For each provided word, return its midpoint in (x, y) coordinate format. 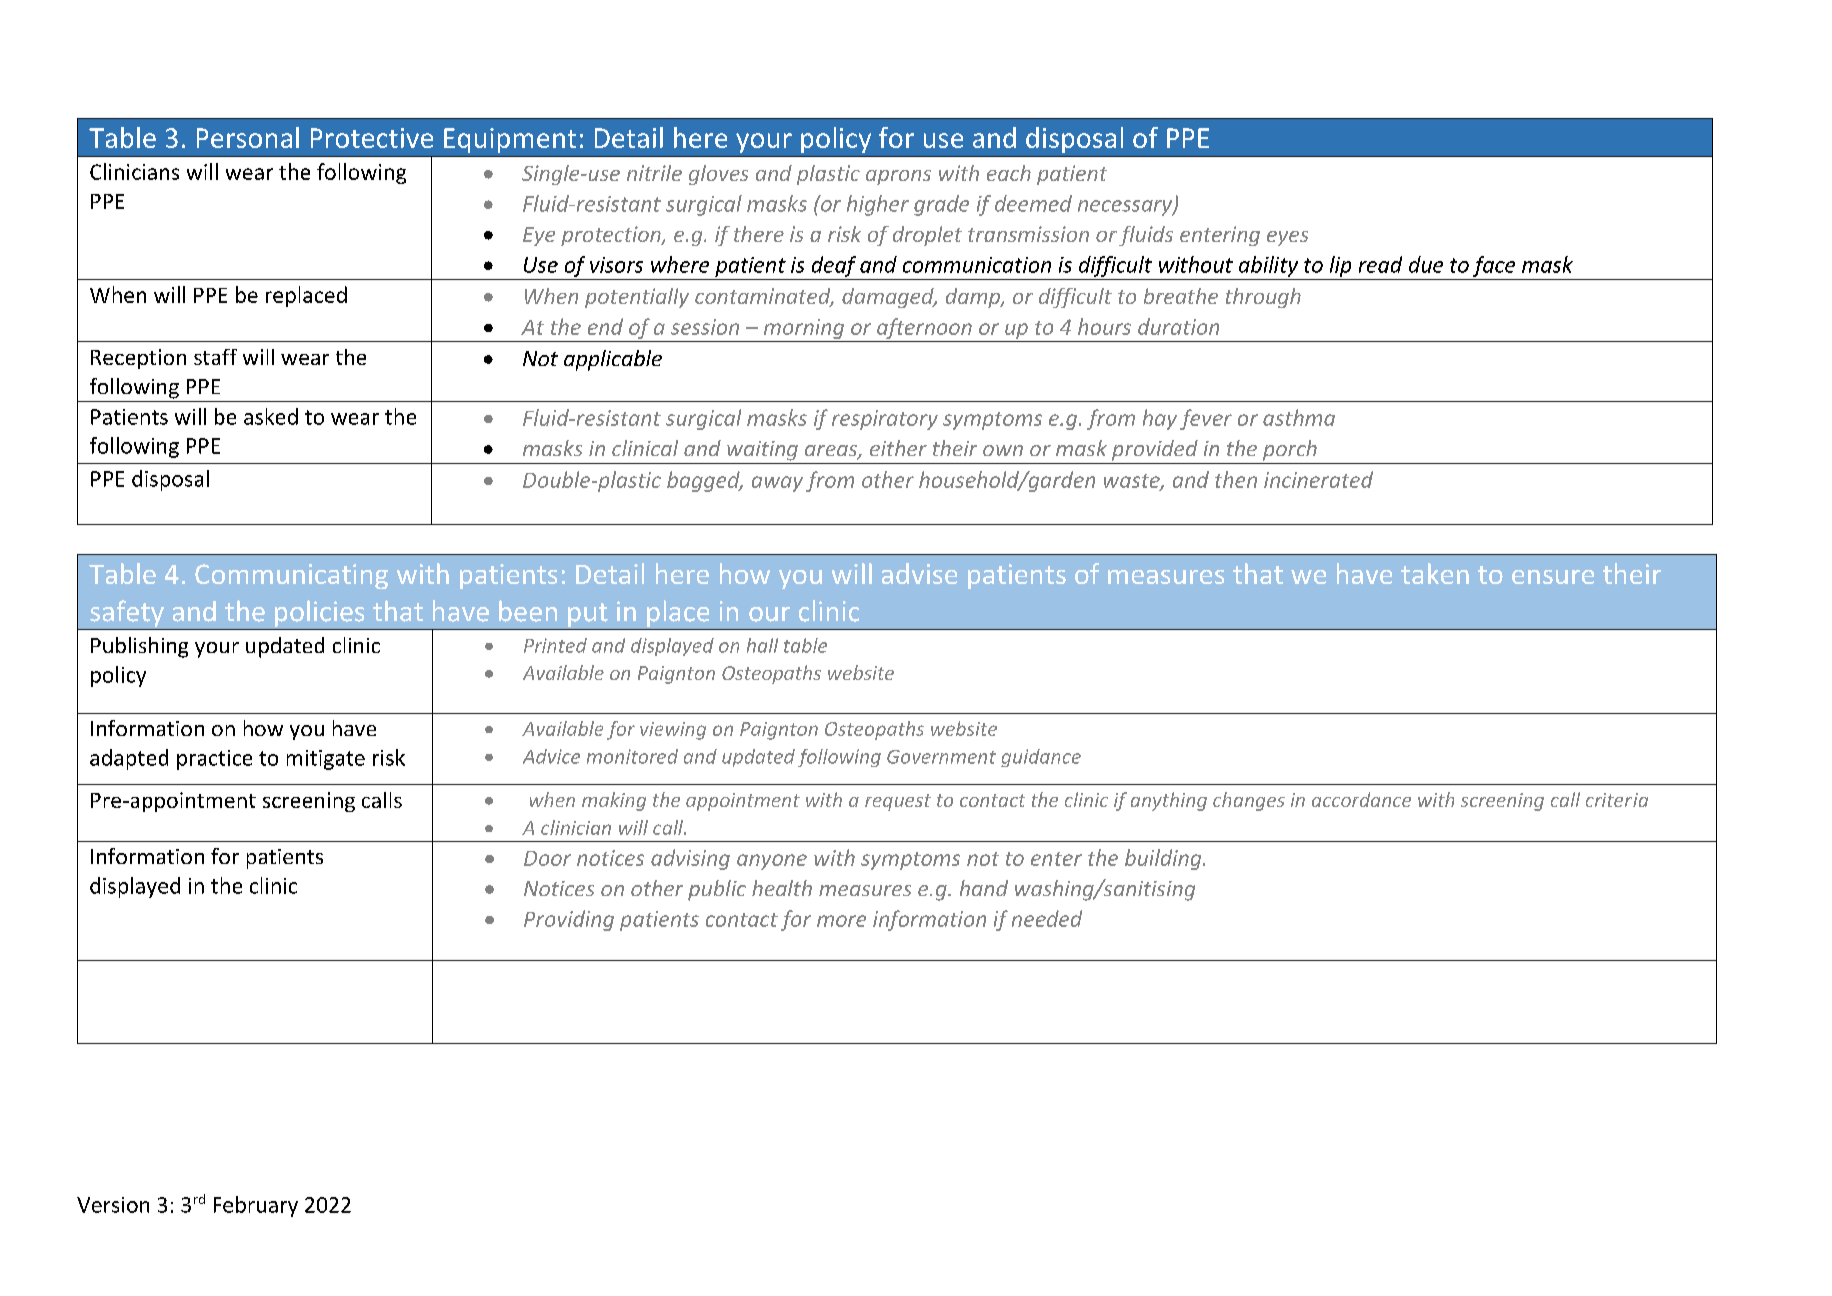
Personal (248, 137)
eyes (1287, 238)
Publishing (139, 647)
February (256, 1206)
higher (878, 205)
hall (762, 645)
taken (1435, 573)
